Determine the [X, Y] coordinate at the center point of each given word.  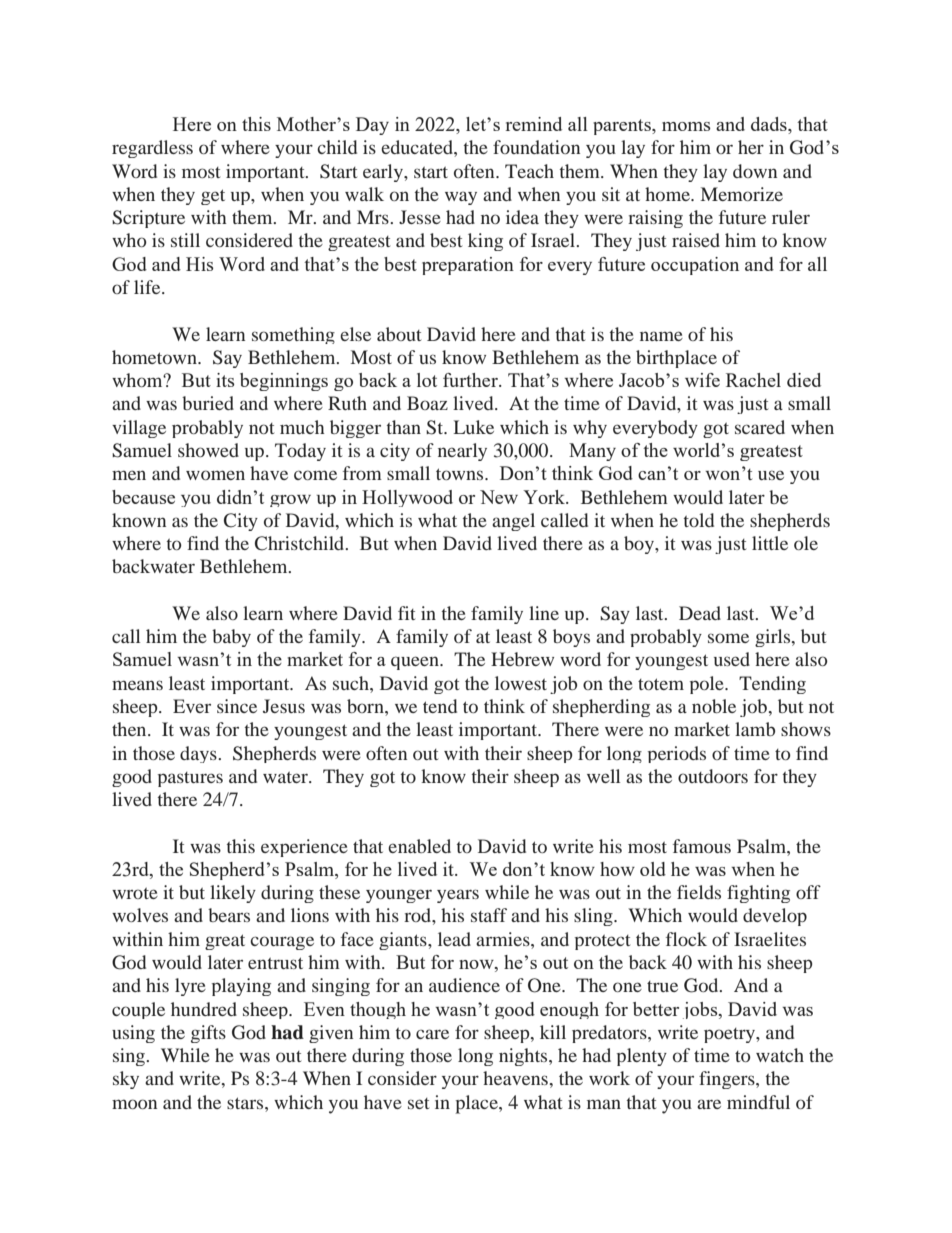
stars [246, 1103]
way [461, 198]
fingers [728, 1080]
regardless [152, 149]
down [755, 171]
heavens [516, 1078]
